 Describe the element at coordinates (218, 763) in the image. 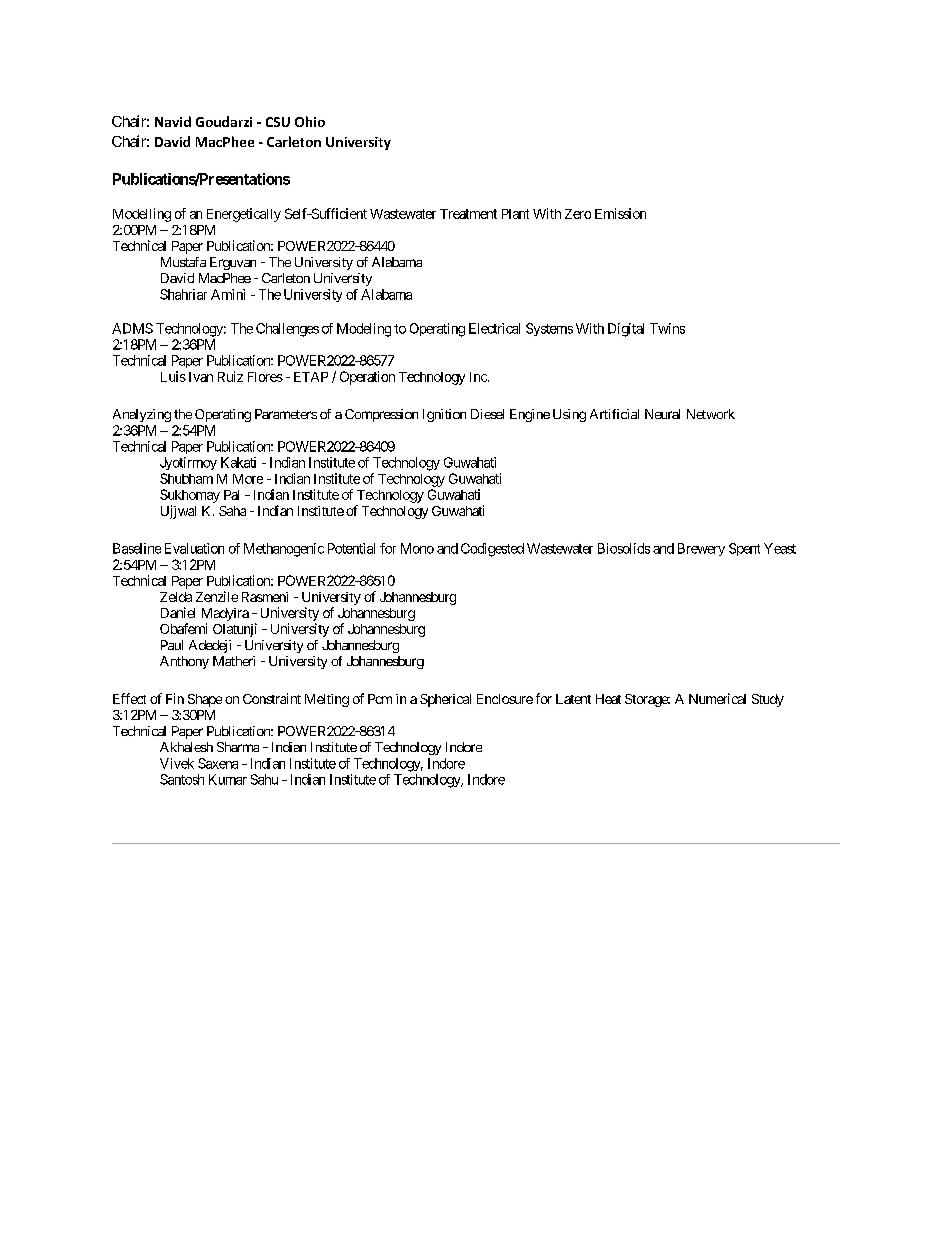

I see `Saxena` at that location.
